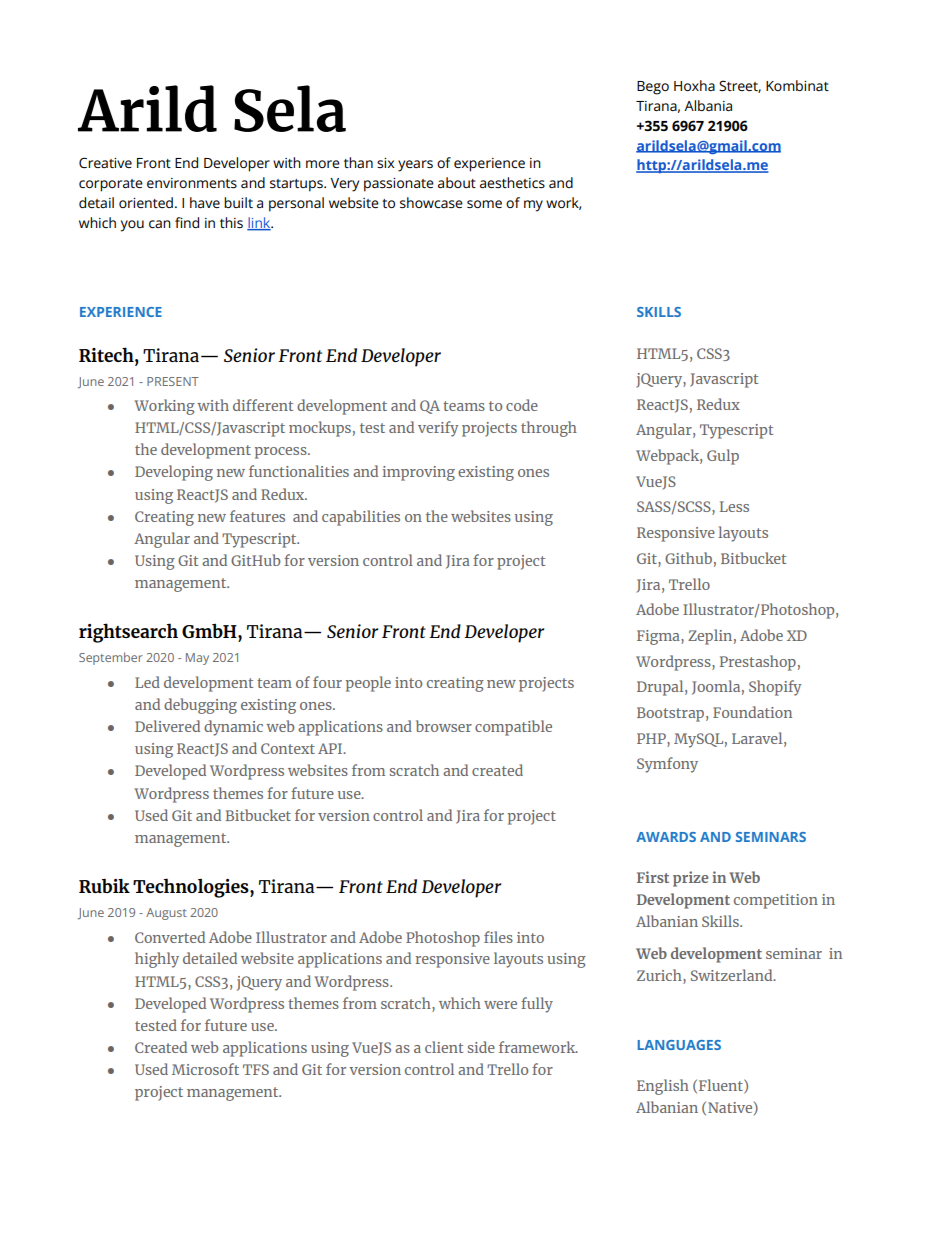 The width and height of the screenshot is (952, 1233). I want to click on client, so click(444, 1047).
